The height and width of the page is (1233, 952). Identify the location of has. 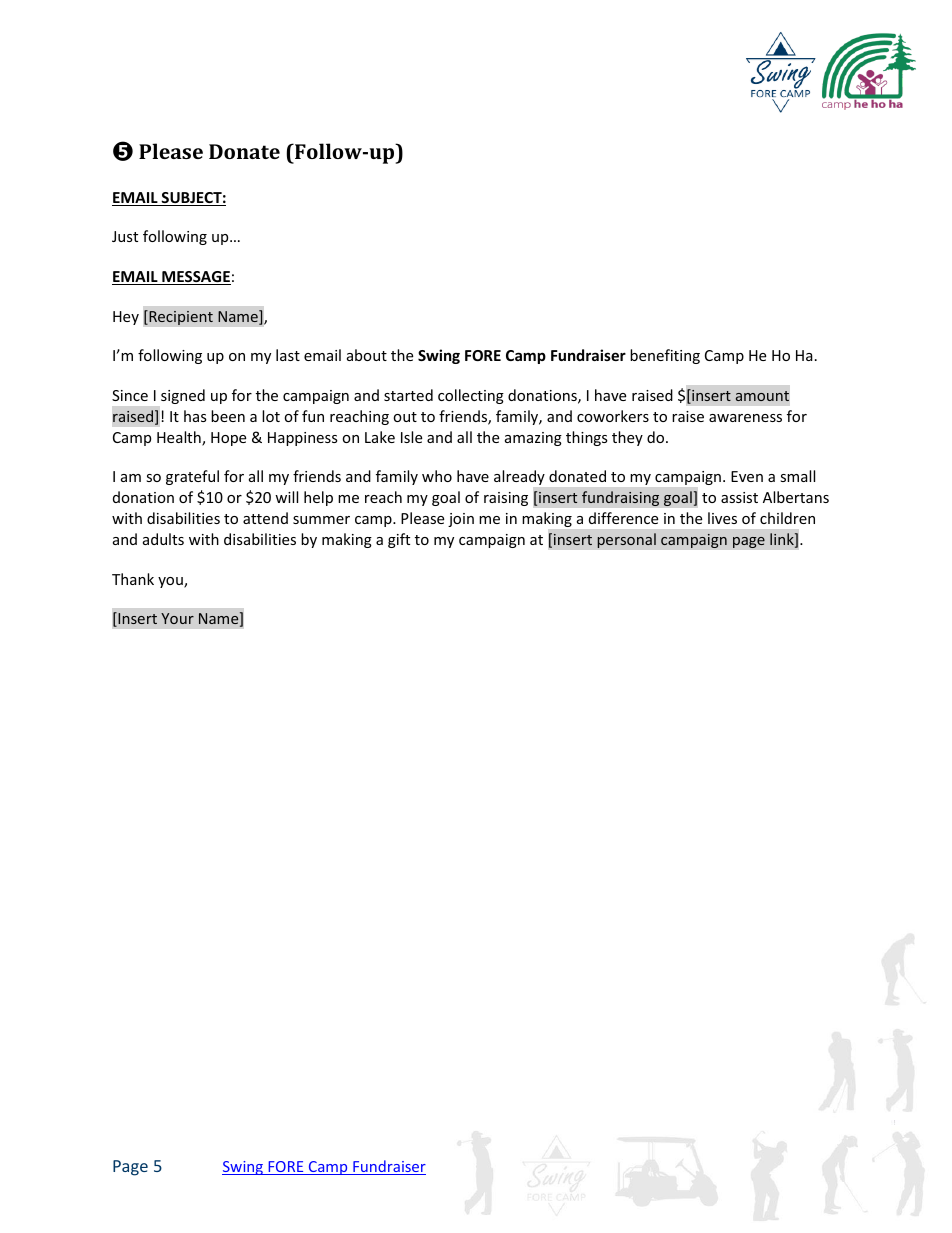
(195, 416).
